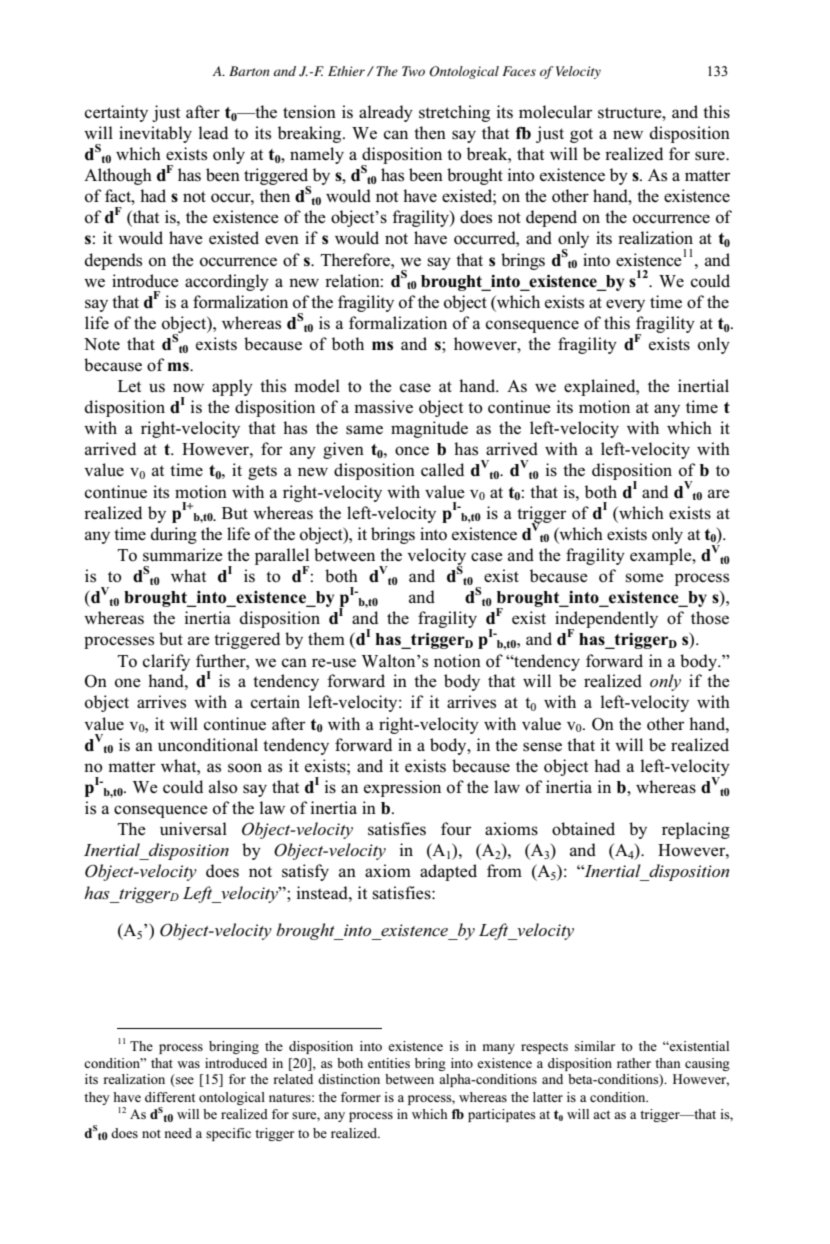 The width and height of the image is (830, 1244). What do you see at coordinates (155, 134) in the image?
I see `inevitably` at bounding box center [155, 134].
